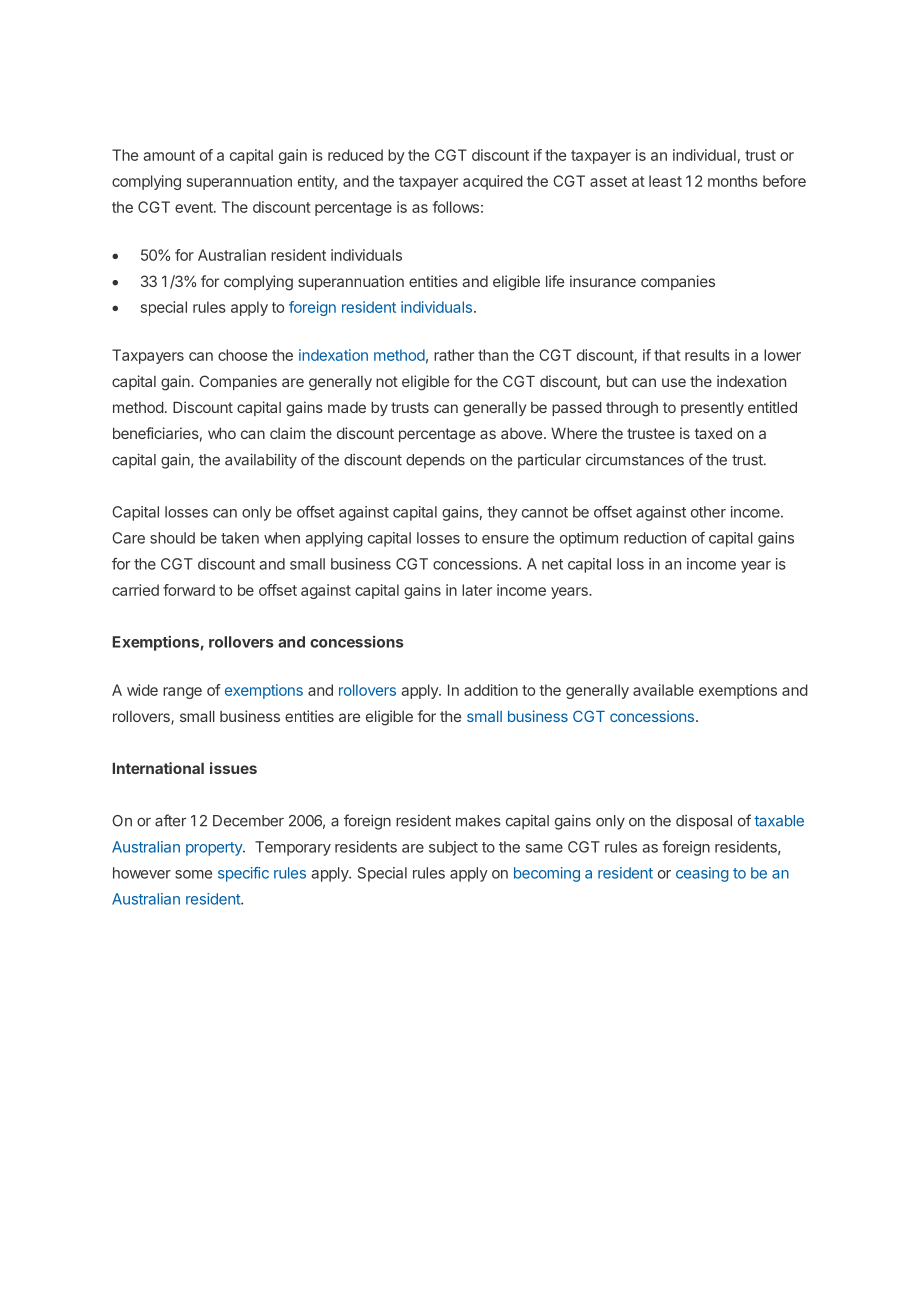  What do you see at coordinates (240, 538) in the screenshot?
I see `taken` at bounding box center [240, 538].
